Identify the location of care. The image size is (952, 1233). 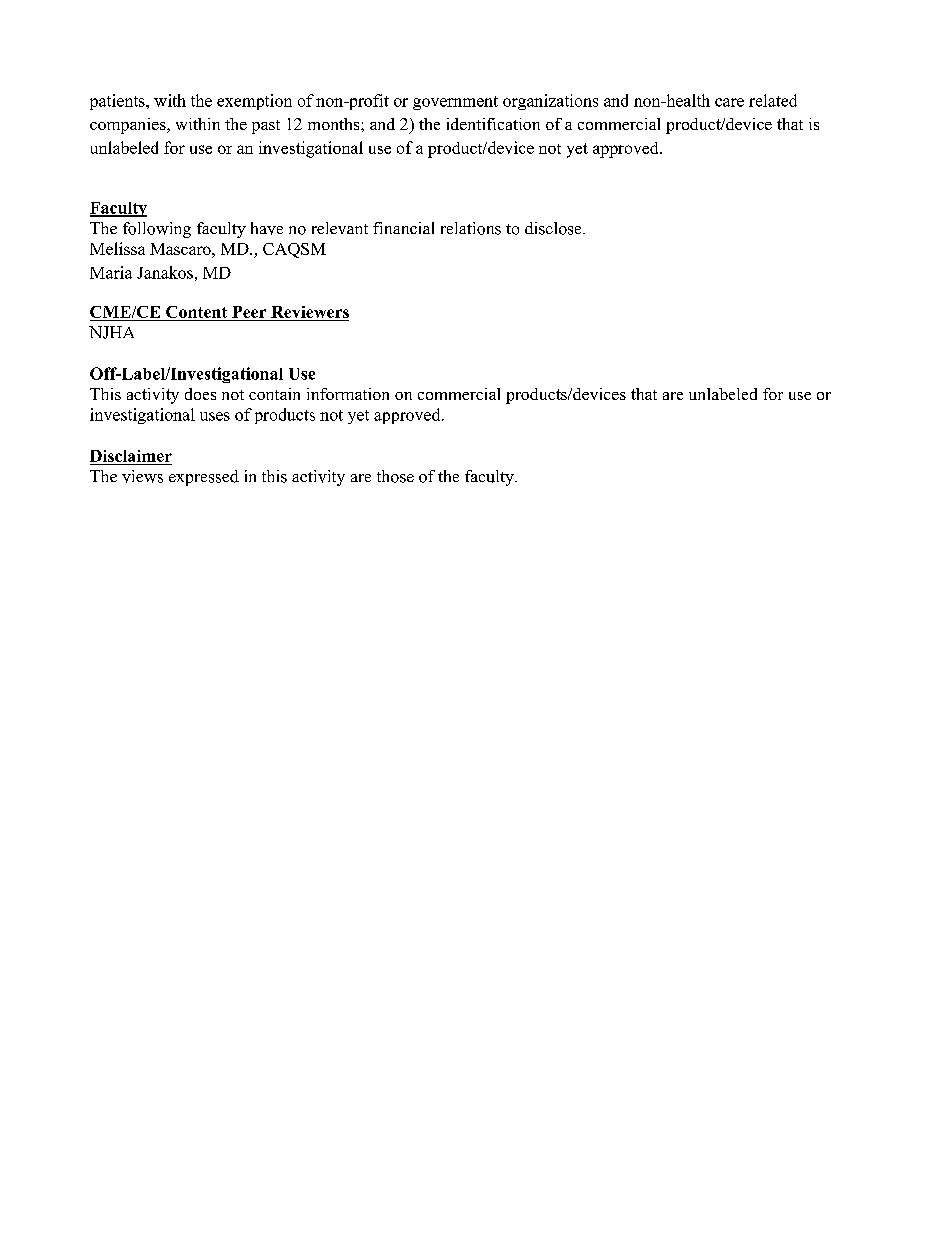
(729, 102).
